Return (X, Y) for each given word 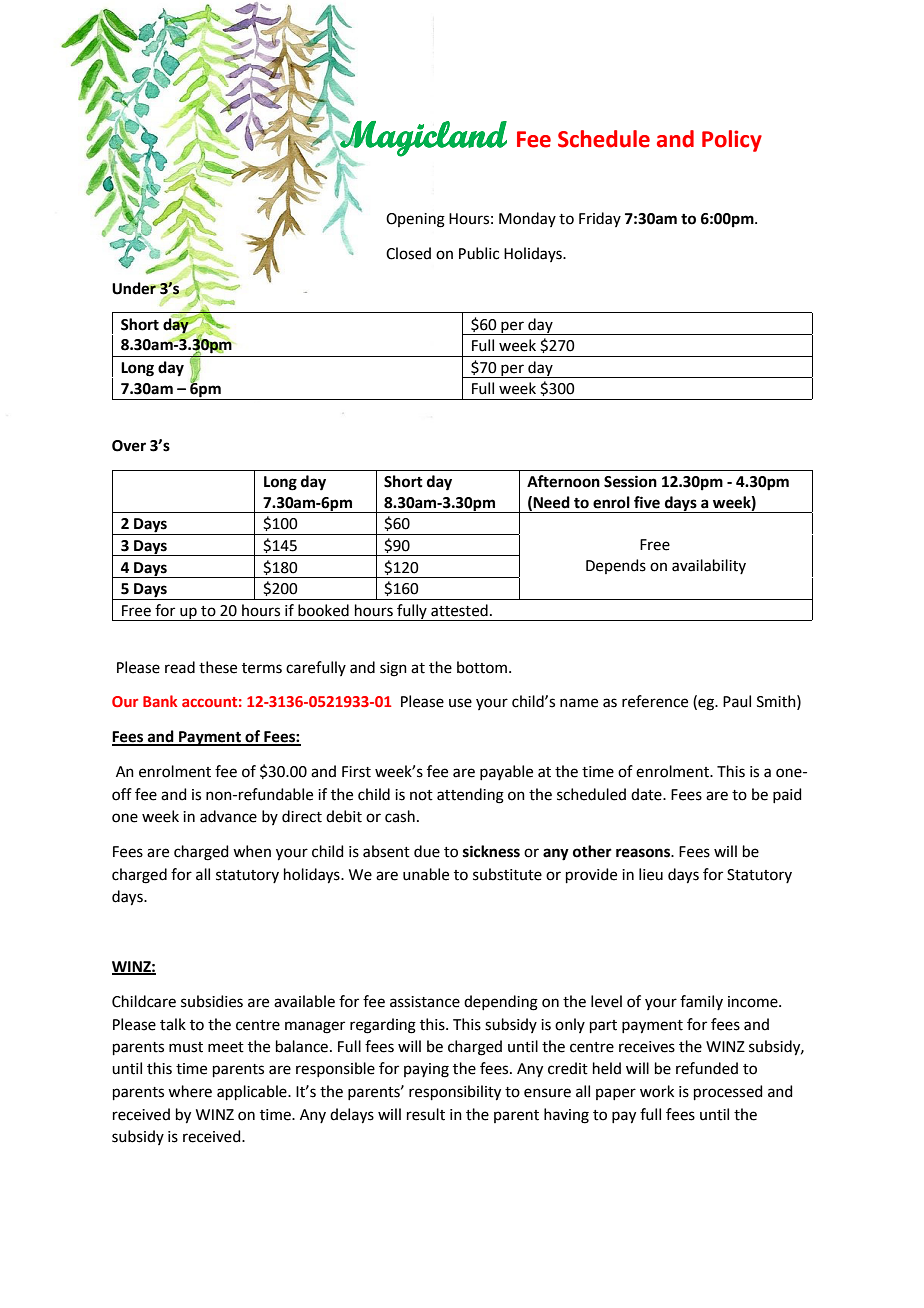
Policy (732, 141)
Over (129, 446)
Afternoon (563, 481)
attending (470, 796)
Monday (527, 219)
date (647, 794)
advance (228, 816)
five (647, 502)
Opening (415, 220)
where (190, 1091)
